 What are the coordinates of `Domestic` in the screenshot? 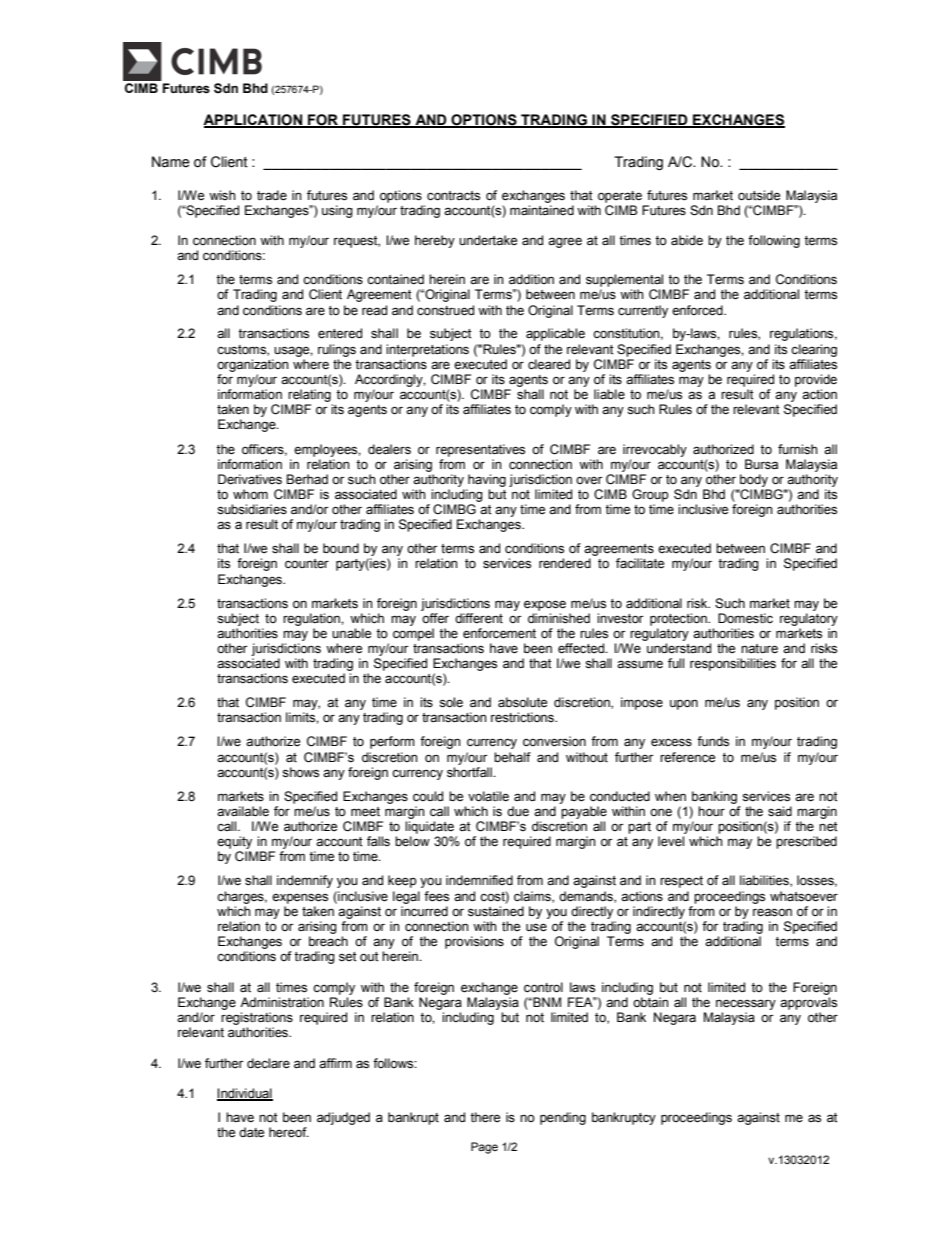 It's located at (745, 618).
